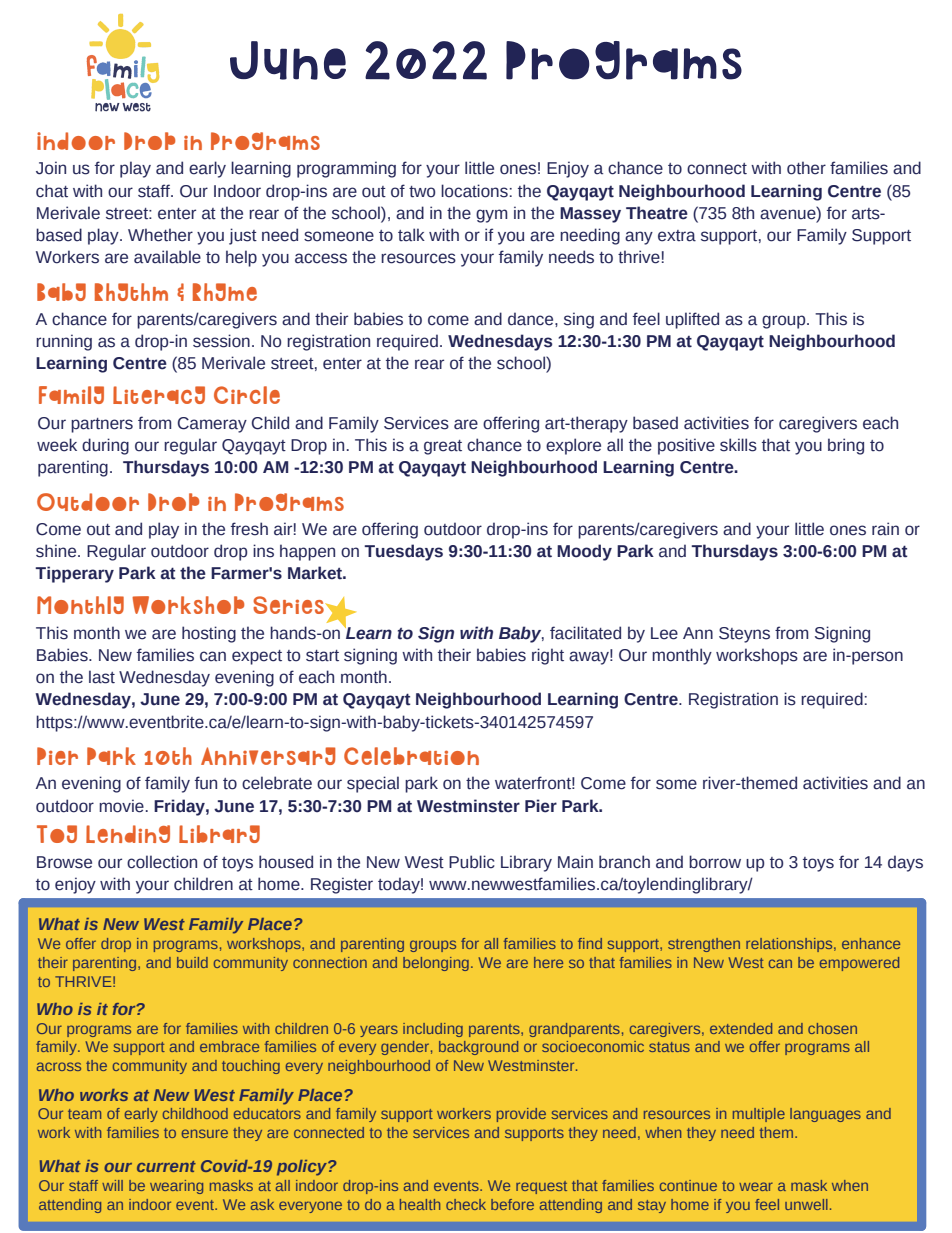 The width and height of the image is (952, 1233). What do you see at coordinates (806, 168) in the image?
I see `other` at bounding box center [806, 168].
